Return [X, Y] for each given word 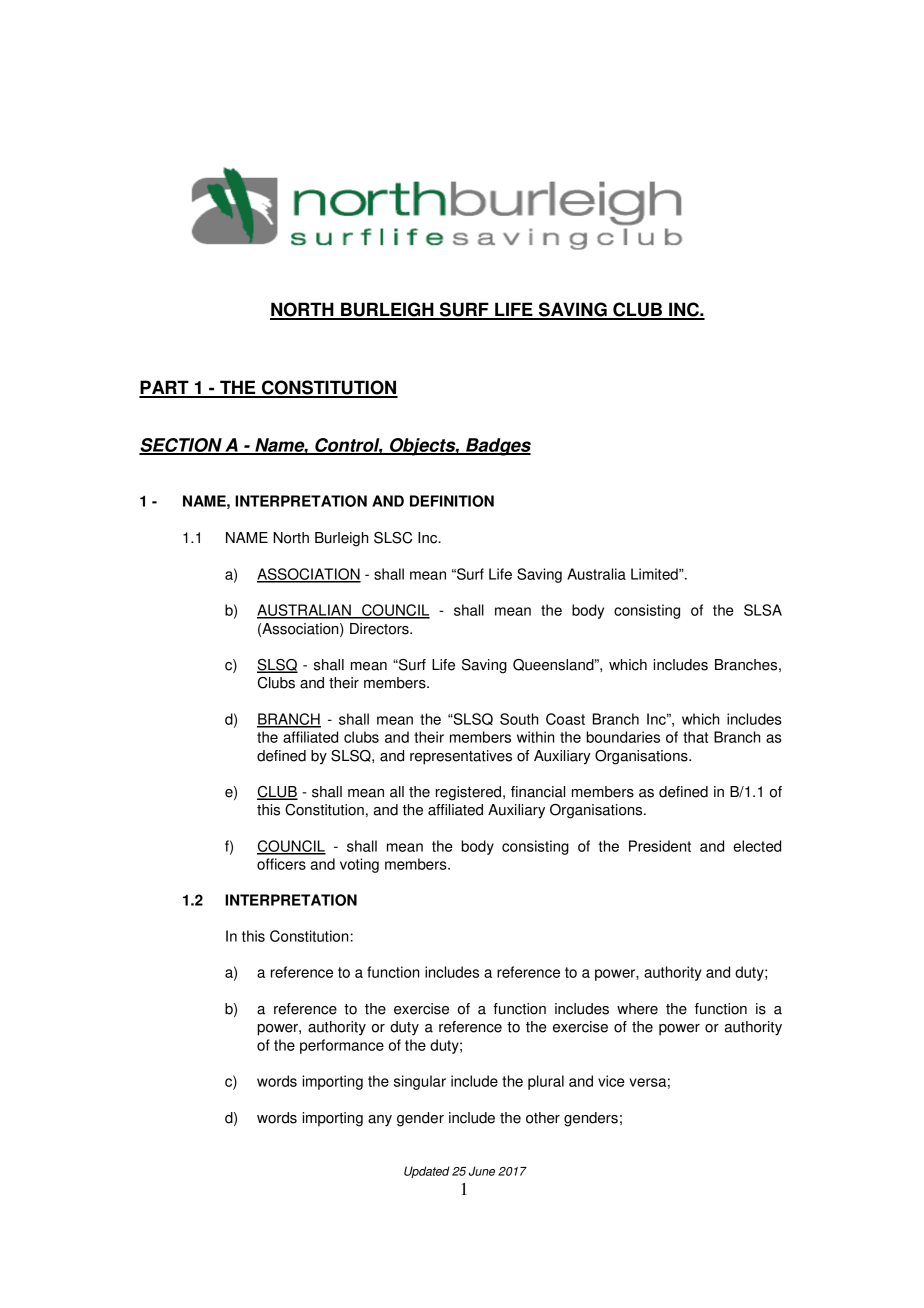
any [380, 1121]
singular [420, 1082]
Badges [497, 447]
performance [342, 1046]
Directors [380, 629]
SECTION [181, 446]
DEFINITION [452, 501]
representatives [461, 757]
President [660, 846]
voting [359, 865]
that [695, 737]
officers [281, 864]
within [535, 737]
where [637, 1009]
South [519, 719]
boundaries [623, 737]
